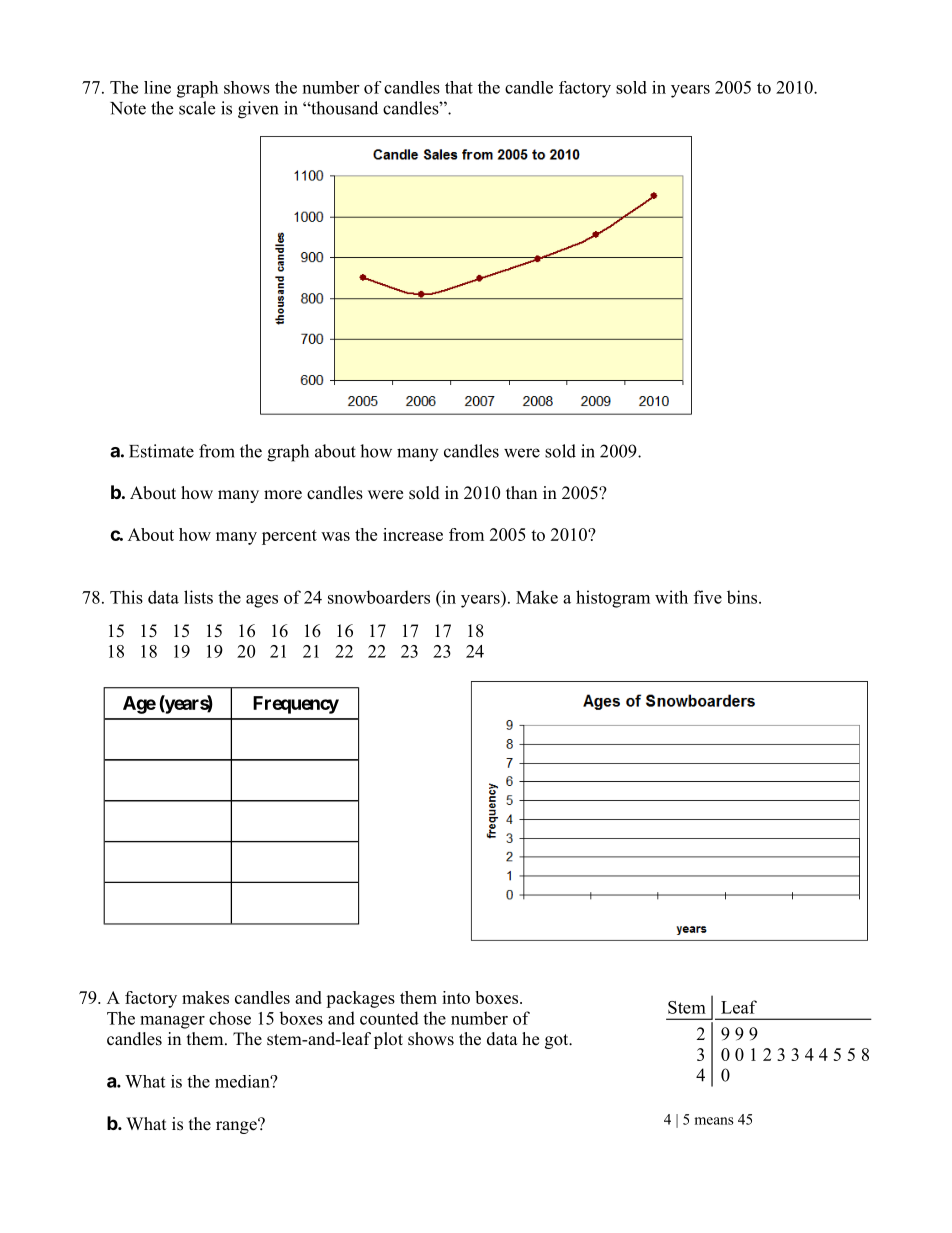  I want to click on snowboarders, so click(379, 597).
